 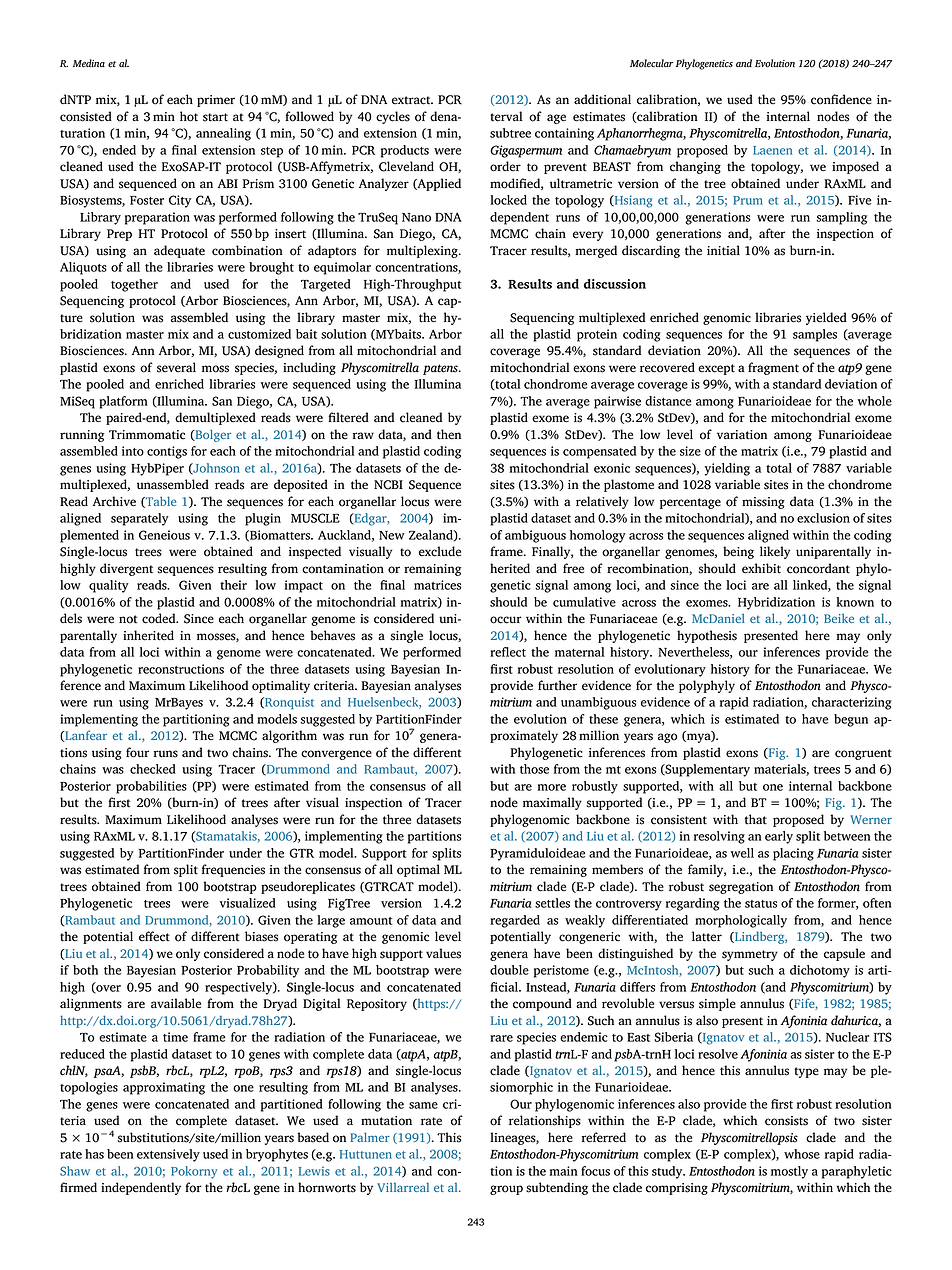 What do you see at coordinates (773, 368) in the screenshot?
I see `fragment` at bounding box center [773, 368].
